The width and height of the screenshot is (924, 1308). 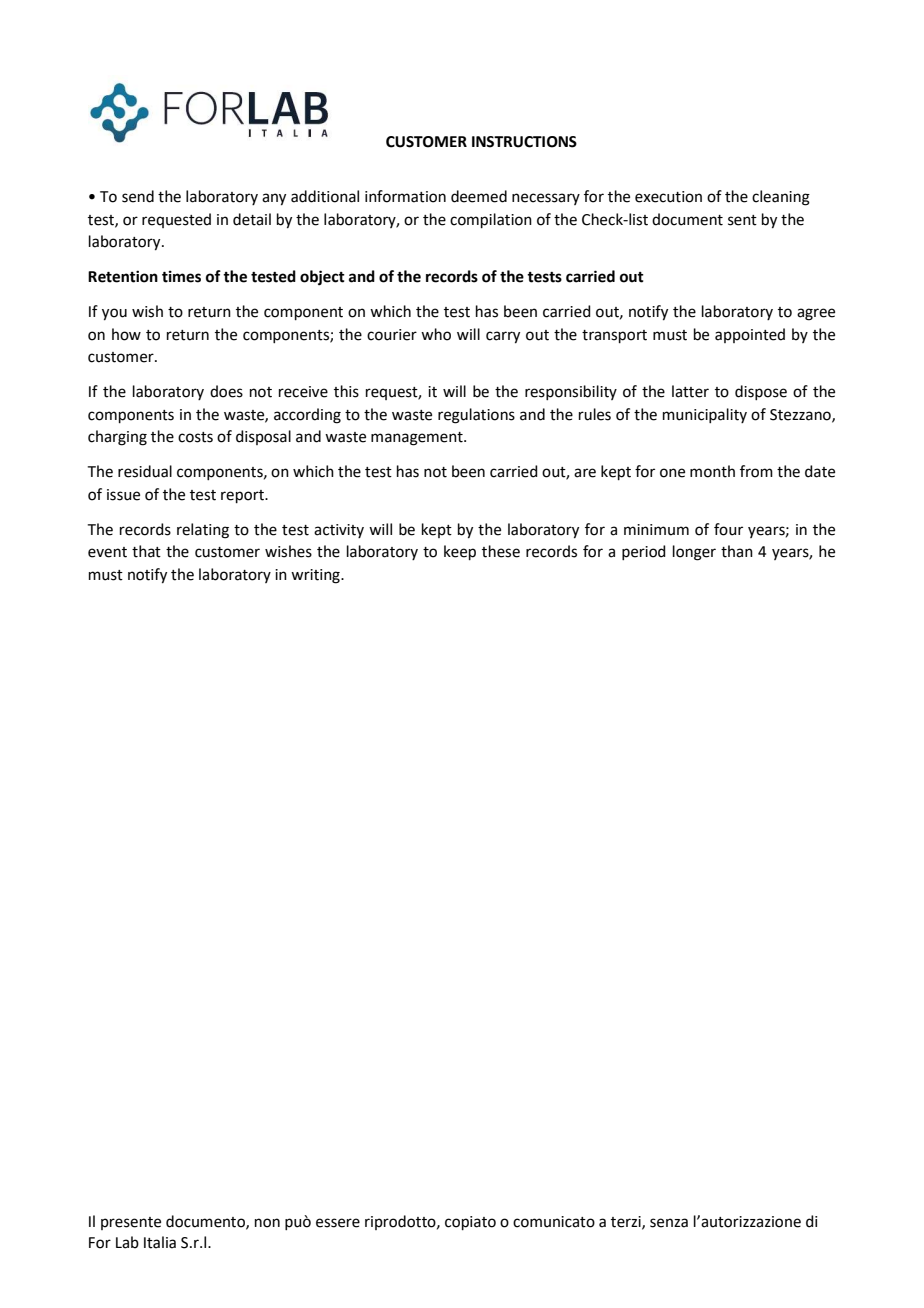 I want to click on than, so click(x=737, y=551).
